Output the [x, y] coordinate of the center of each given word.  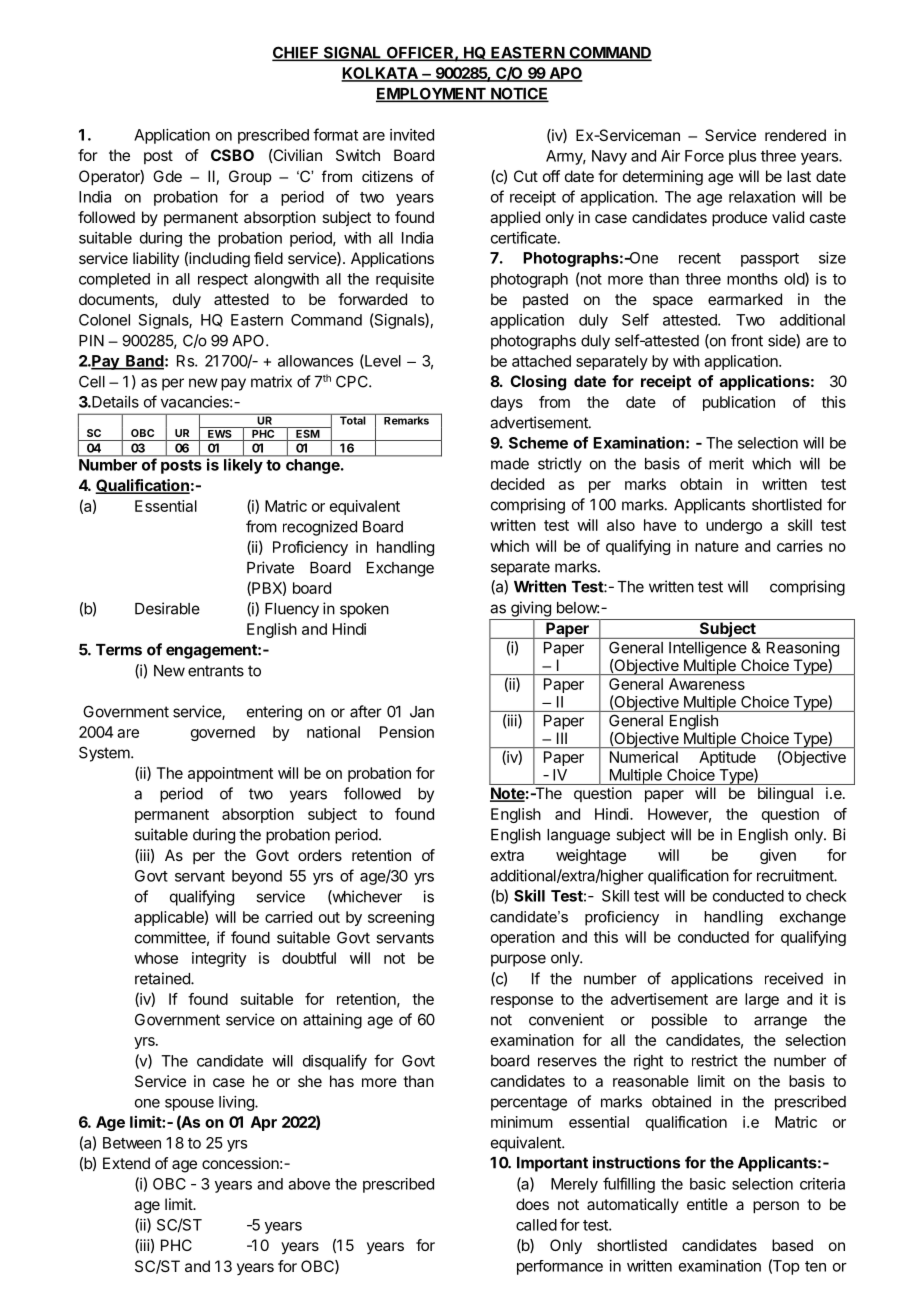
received [794, 978]
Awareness [707, 684]
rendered [795, 135]
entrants [216, 671]
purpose [518, 960]
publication [739, 403]
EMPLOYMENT [432, 94]
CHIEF [296, 53]
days [507, 403]
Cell [92, 381]
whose [156, 958]
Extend [126, 1163]
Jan [422, 712]
